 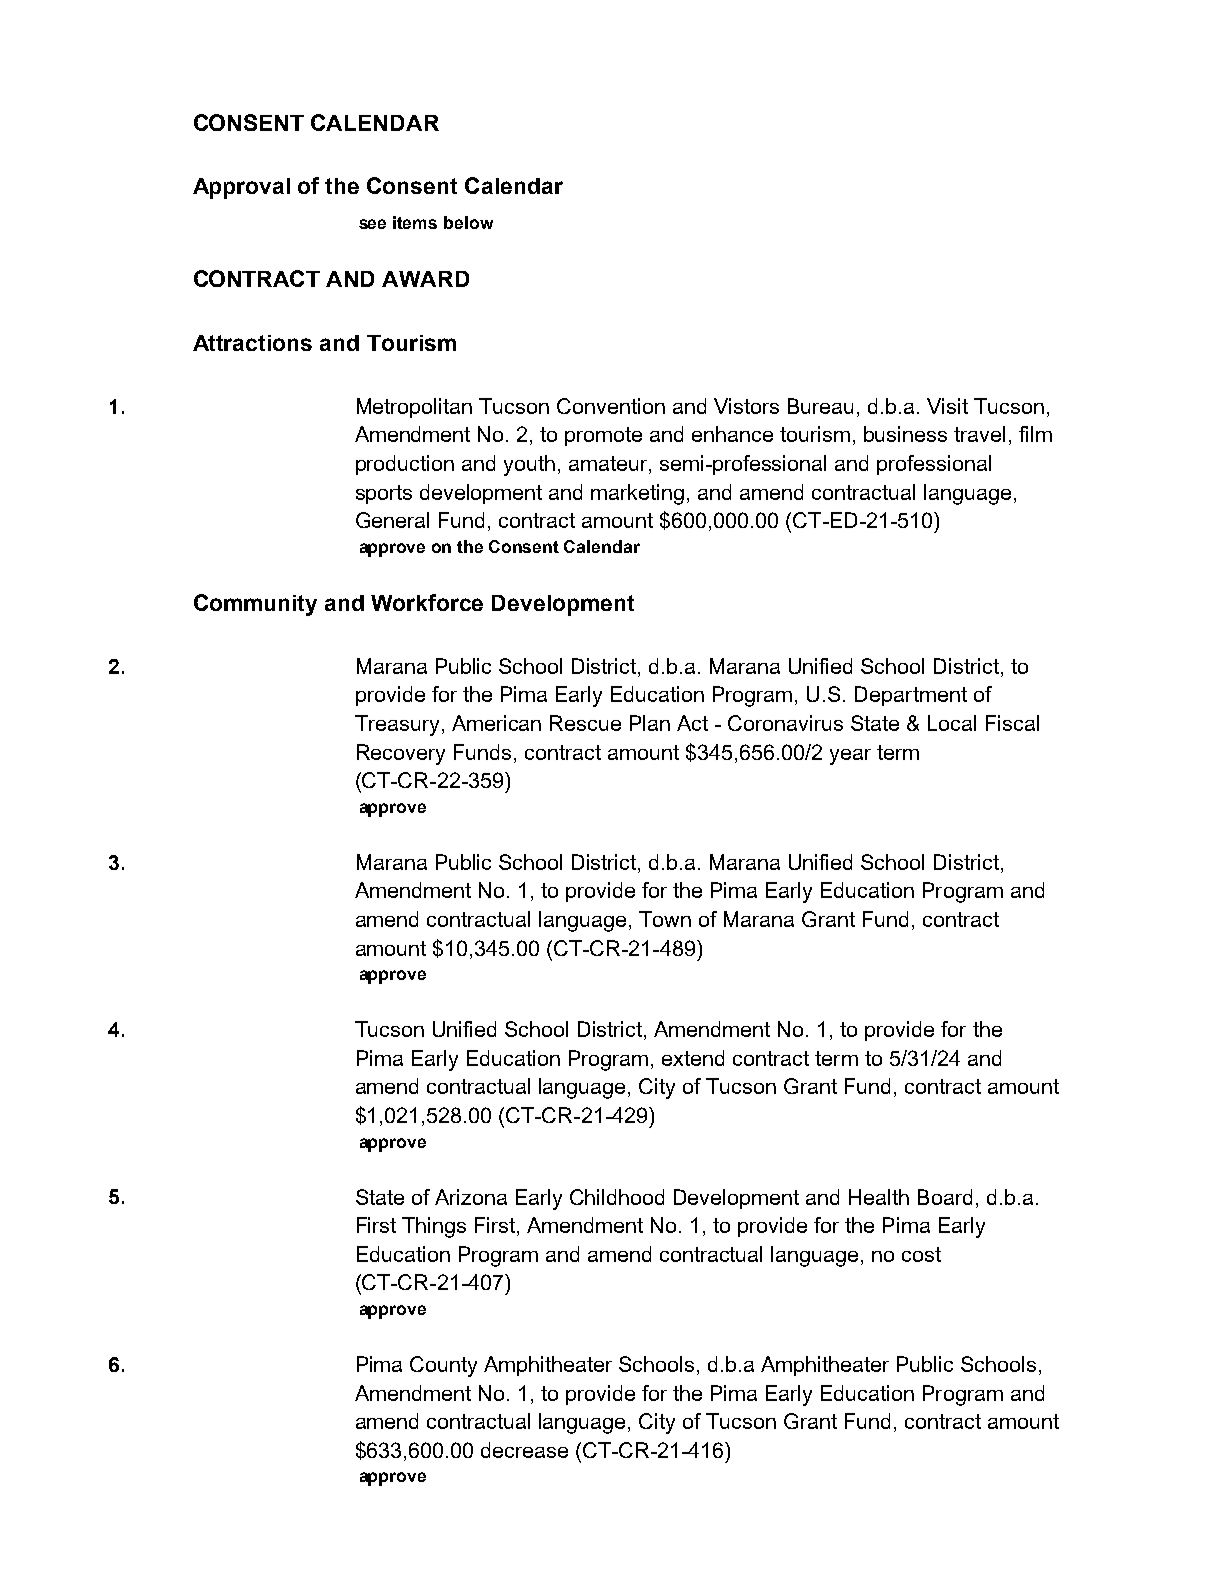 What do you see at coordinates (399, 725) in the document?
I see `Treasury` at bounding box center [399, 725].
